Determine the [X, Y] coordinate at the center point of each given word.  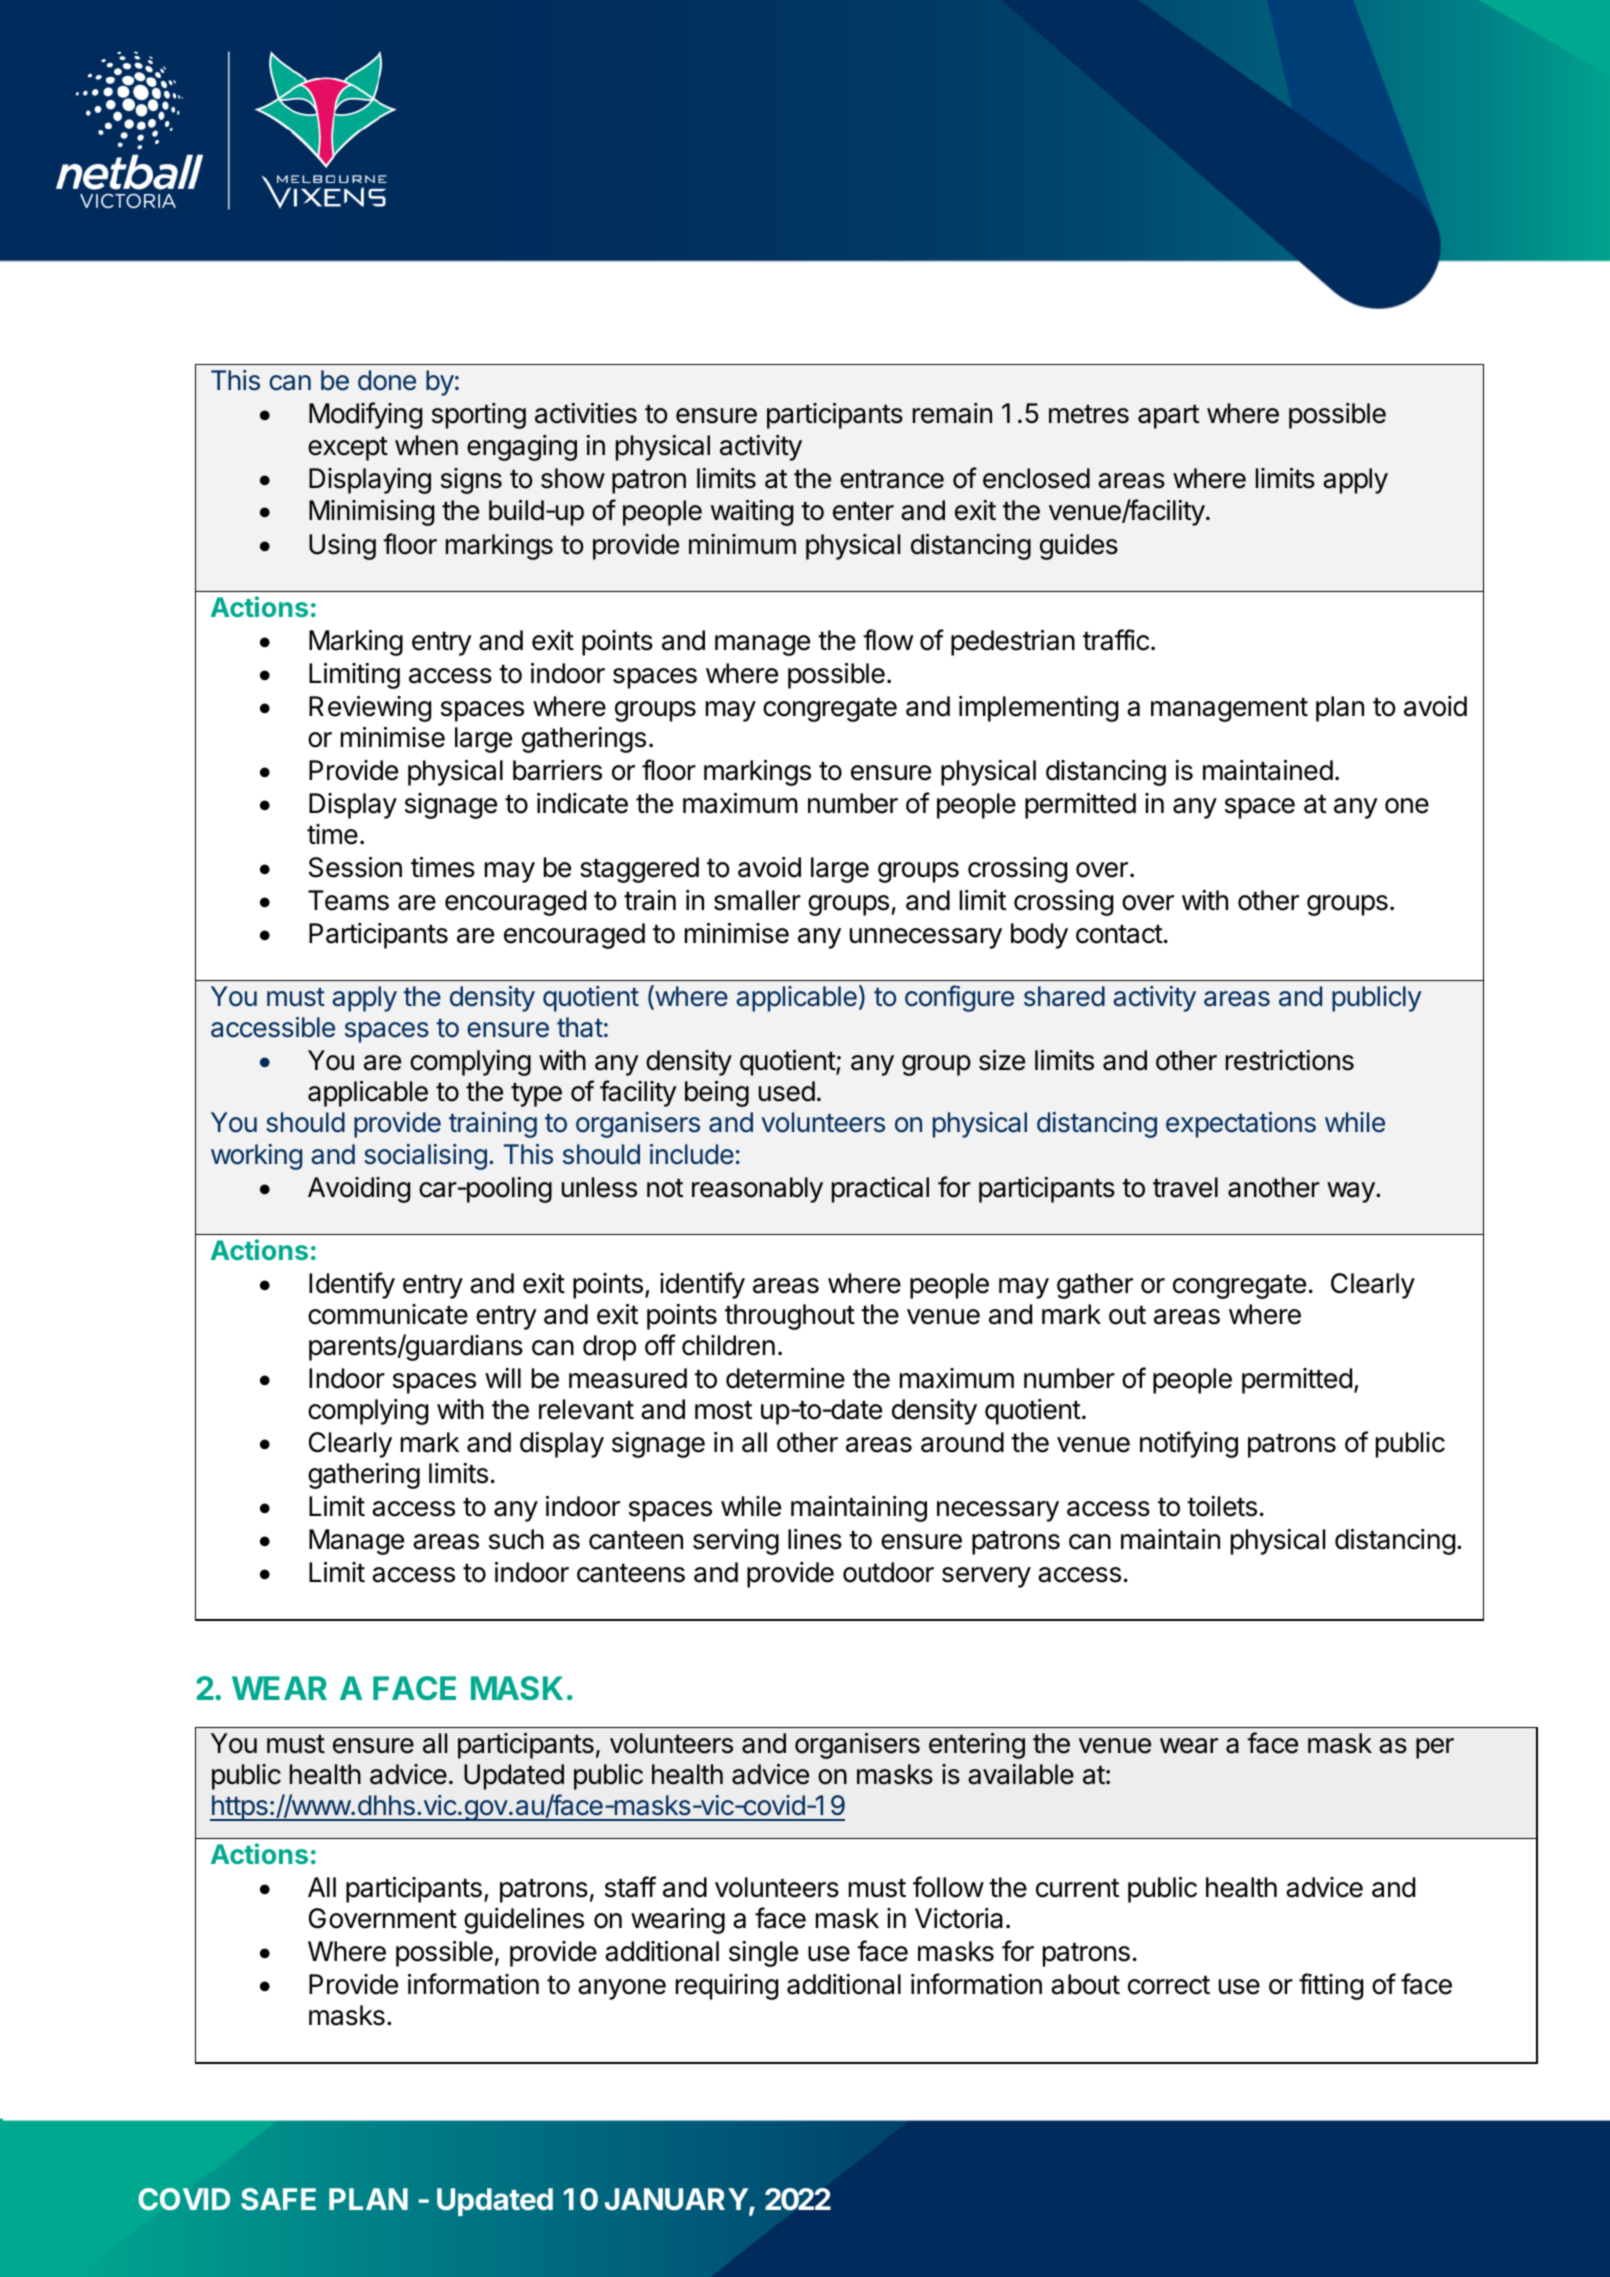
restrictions [1290, 1060]
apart [1168, 416]
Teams [348, 900]
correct [1169, 1985]
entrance [892, 479]
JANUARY [677, 2200]
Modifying [365, 415]
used [787, 1091]
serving [736, 1542]
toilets [1222, 1506]
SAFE [278, 2199]
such [516, 1539]
